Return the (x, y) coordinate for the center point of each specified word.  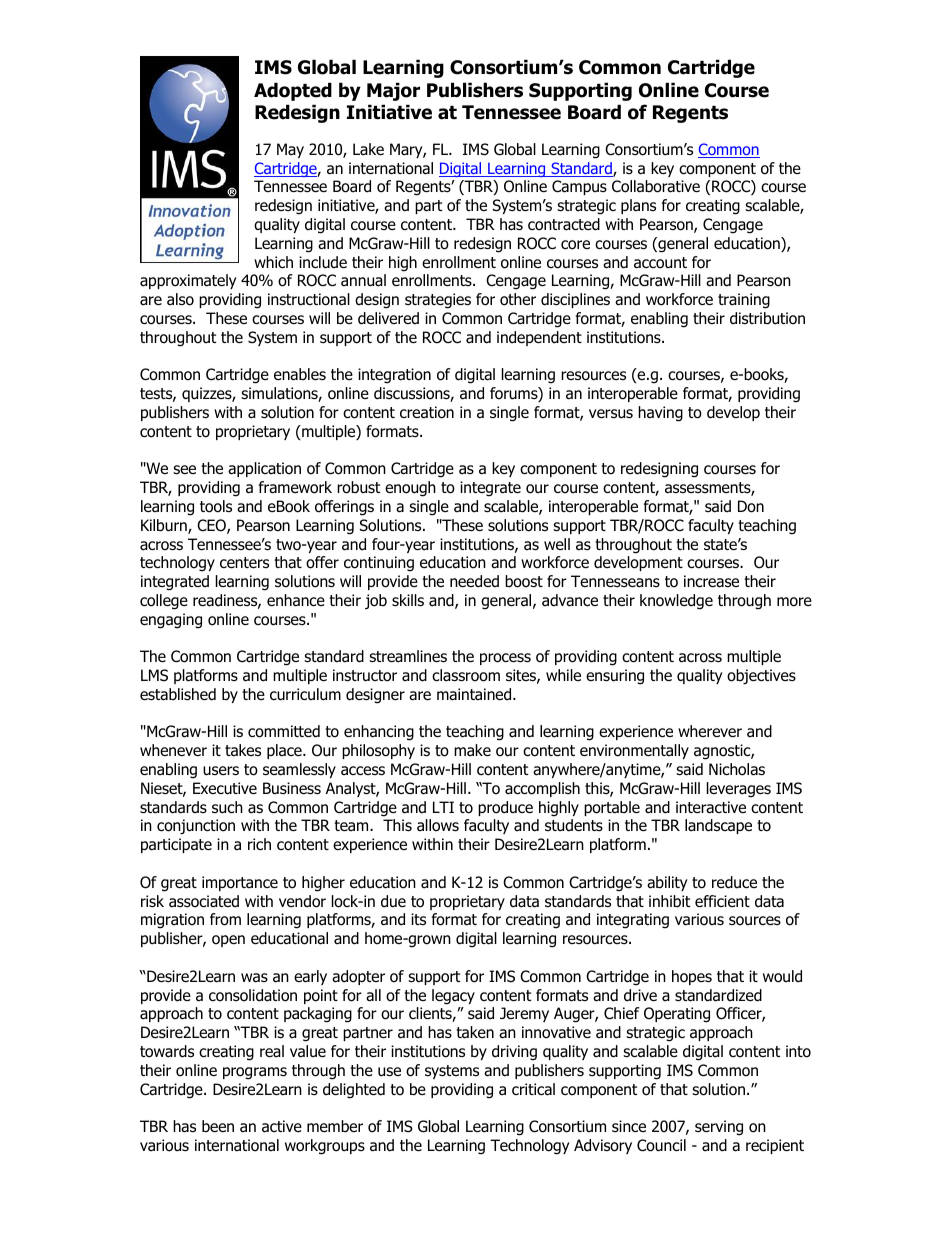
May (290, 150)
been (218, 1126)
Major (393, 91)
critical (533, 1089)
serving (719, 1128)
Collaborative (656, 186)
